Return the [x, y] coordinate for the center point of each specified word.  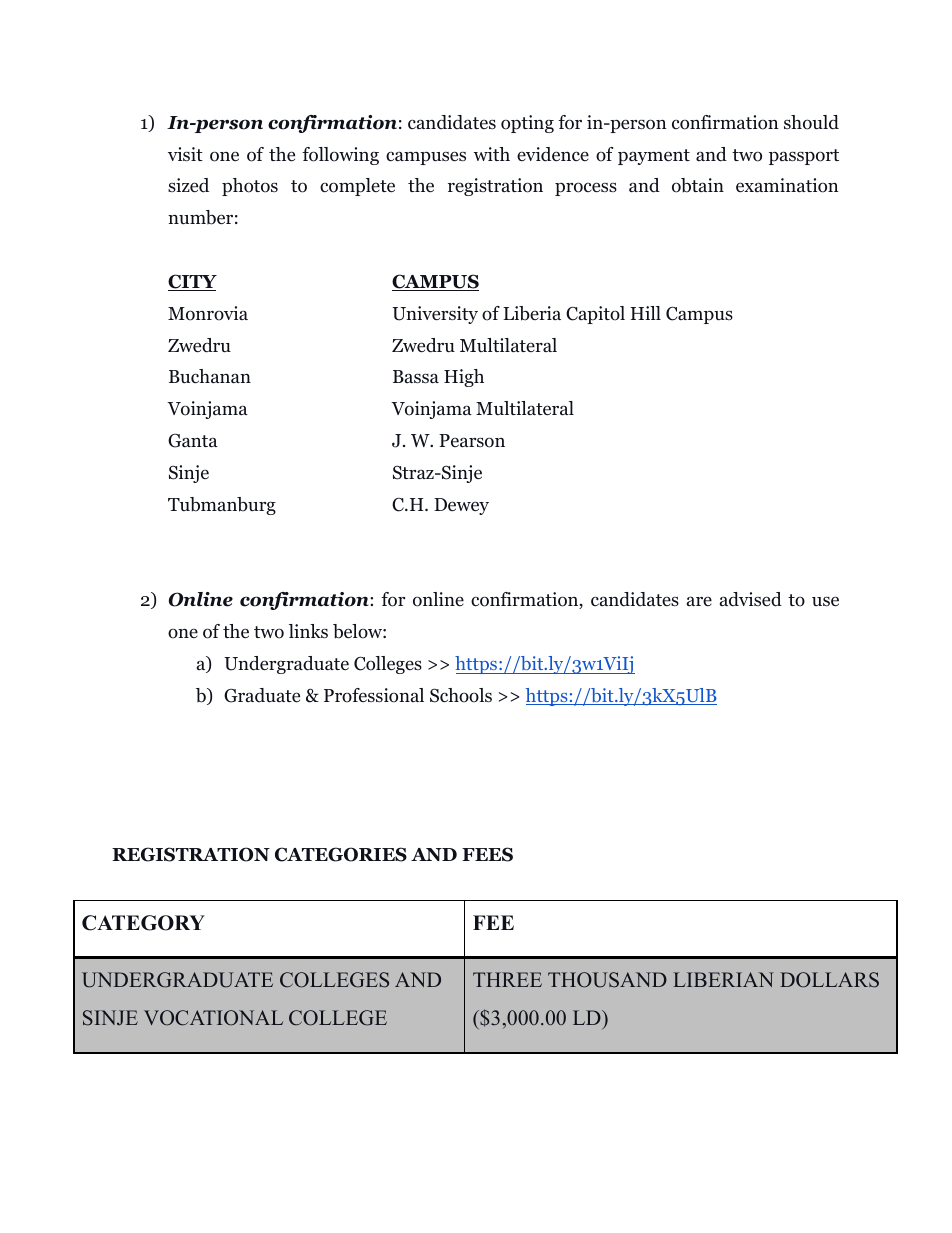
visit [185, 154]
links [308, 631]
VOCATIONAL [213, 1018]
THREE [507, 979]
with [492, 154]
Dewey [461, 506]
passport [804, 157]
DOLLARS [829, 980]
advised [751, 599]
